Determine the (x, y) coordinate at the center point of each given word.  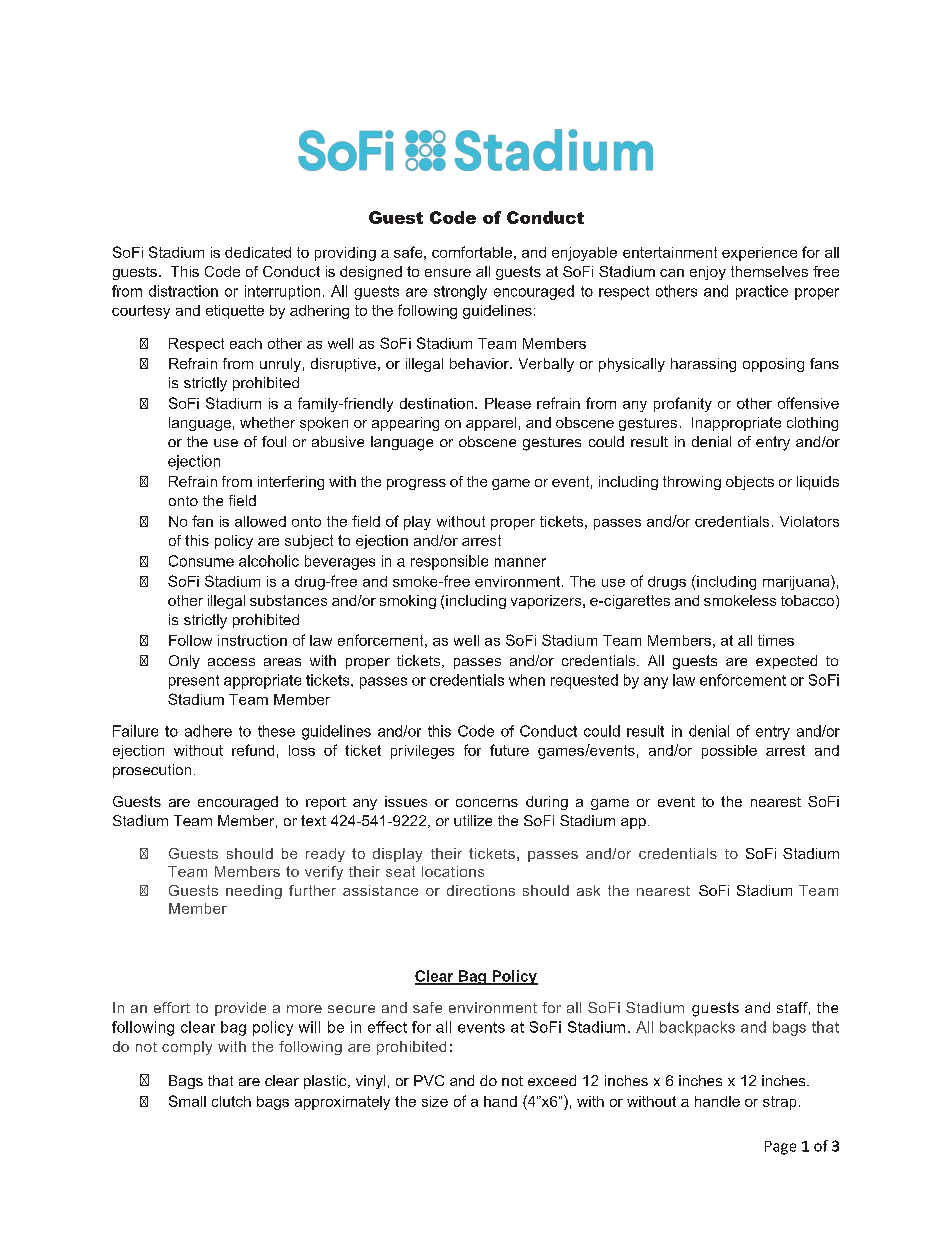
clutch (231, 1101)
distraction (183, 291)
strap (779, 1103)
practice (762, 292)
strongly (460, 292)
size (435, 1101)
